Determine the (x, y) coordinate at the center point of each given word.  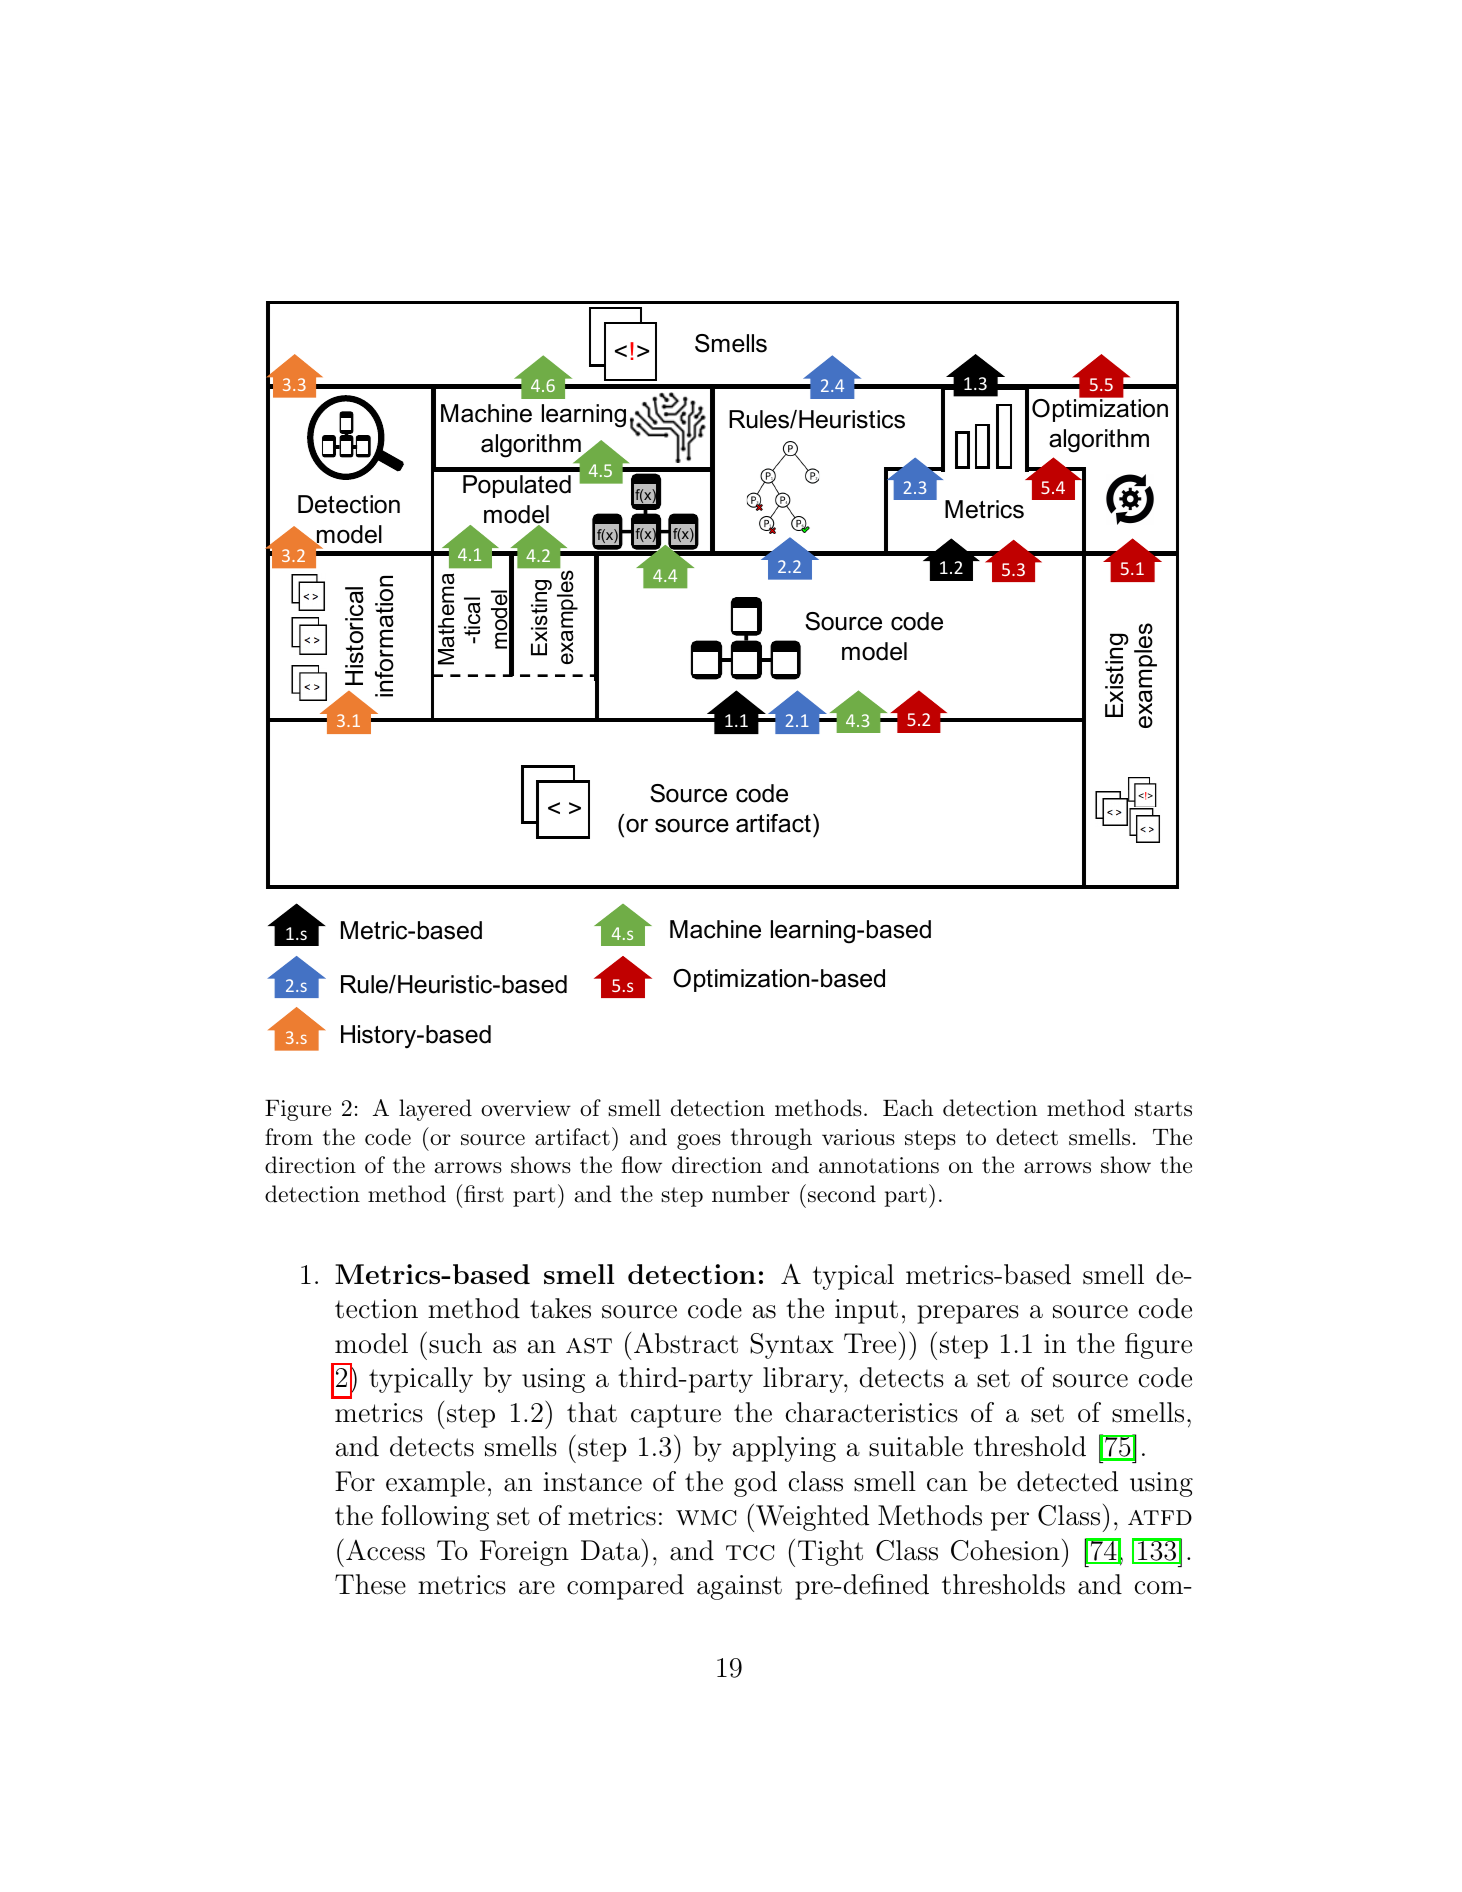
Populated (517, 486)
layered (435, 1110)
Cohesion (1005, 1550)
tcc (750, 1553)
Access (385, 1550)
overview (526, 1108)
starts (1163, 1109)
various (858, 1137)
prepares (968, 1314)
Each (908, 1108)
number (751, 1194)
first (484, 1194)
